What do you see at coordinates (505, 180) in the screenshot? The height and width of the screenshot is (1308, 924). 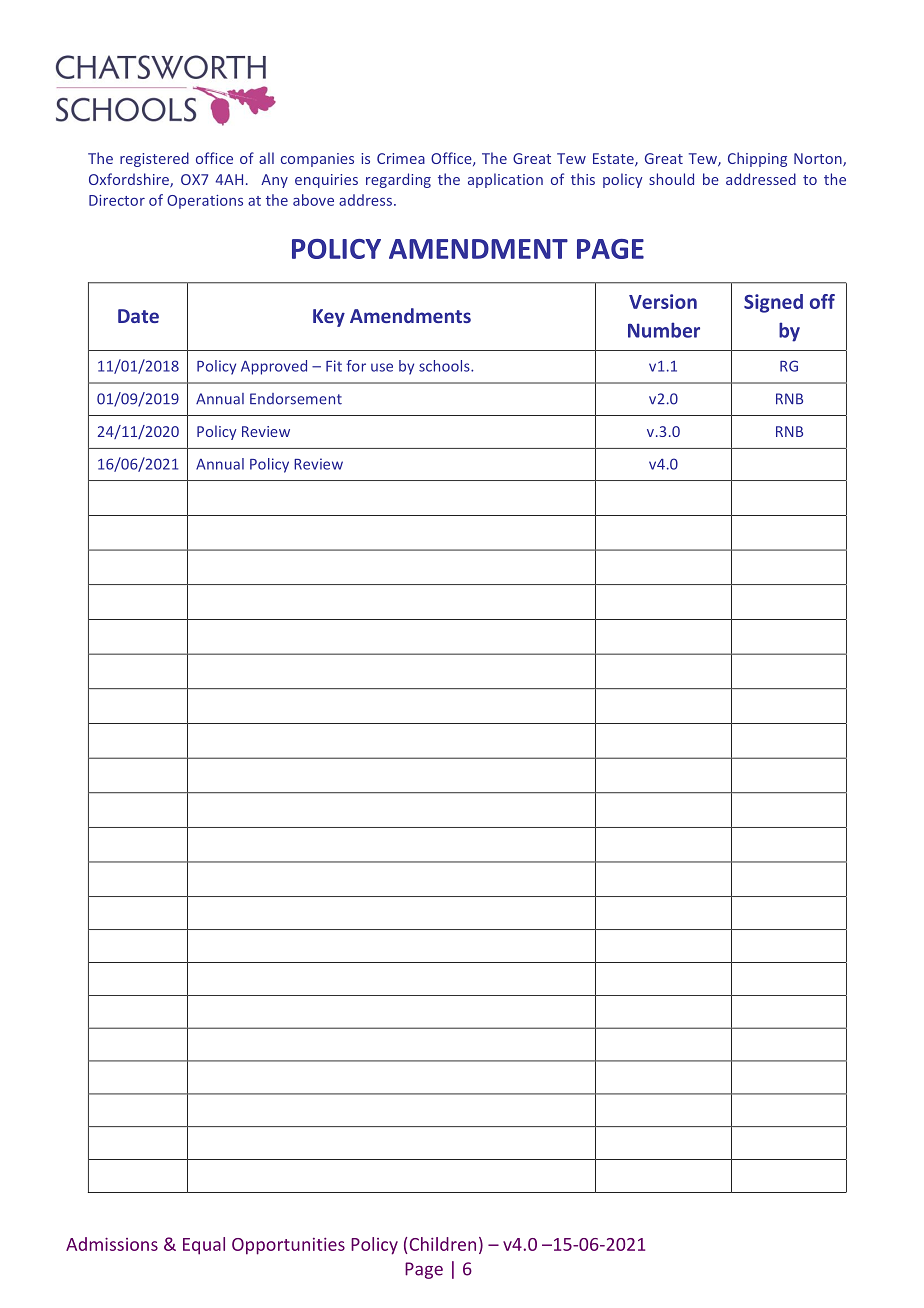 I see `application` at bounding box center [505, 180].
